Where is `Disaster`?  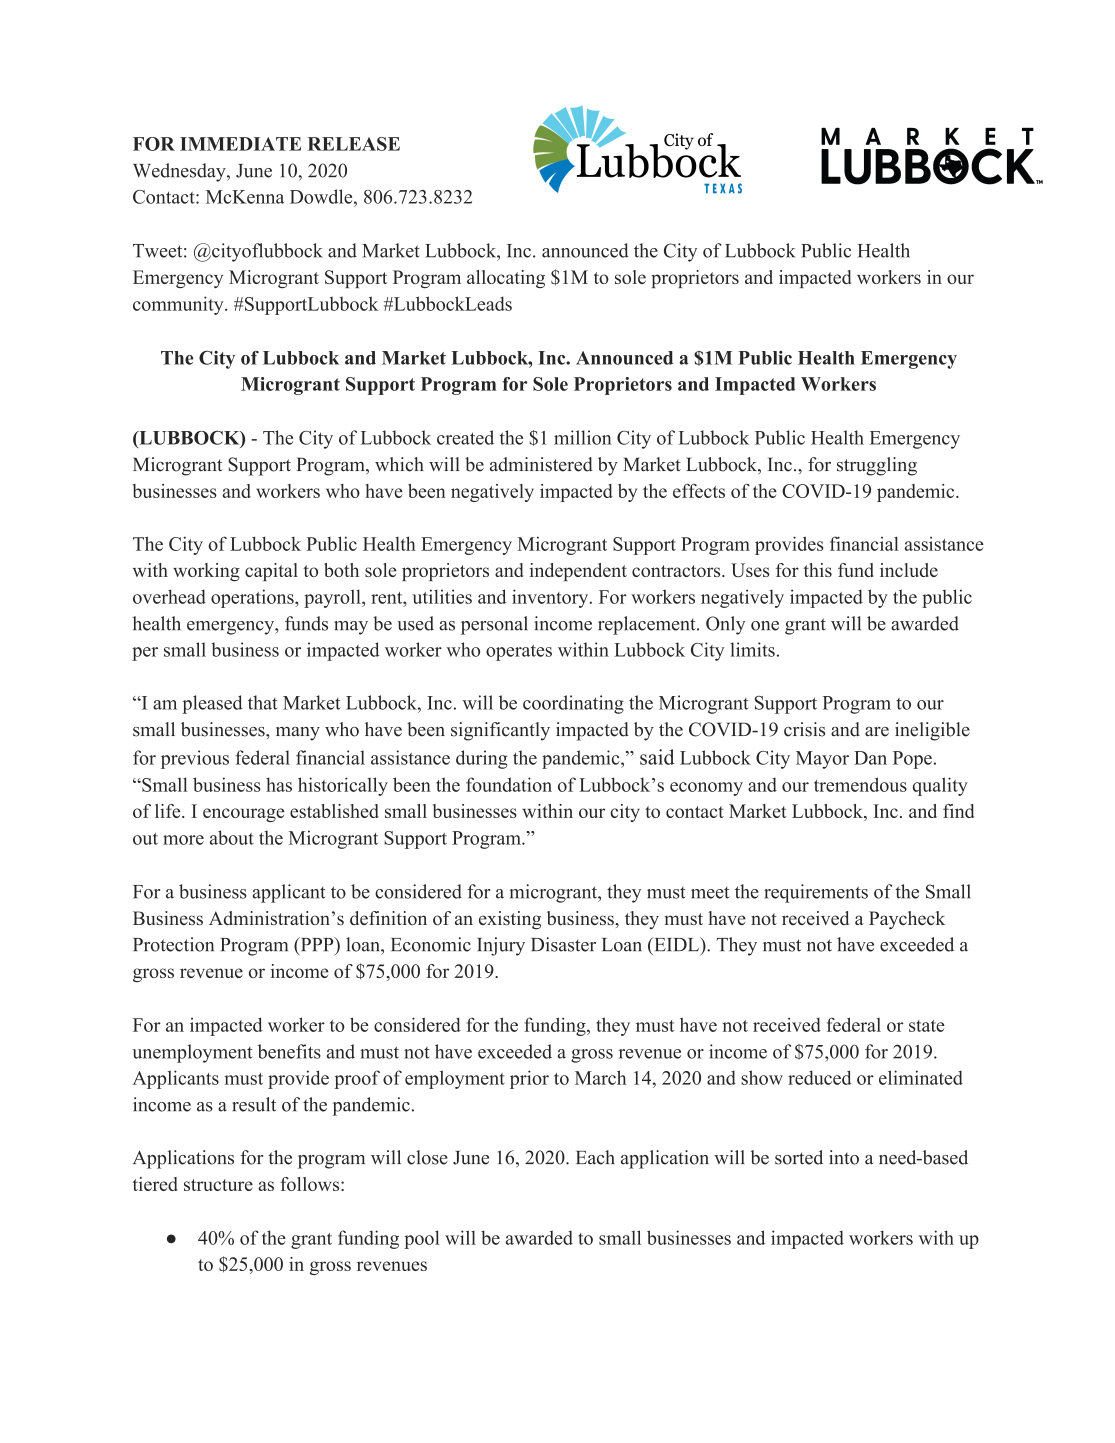 Disaster is located at coordinates (563, 944).
